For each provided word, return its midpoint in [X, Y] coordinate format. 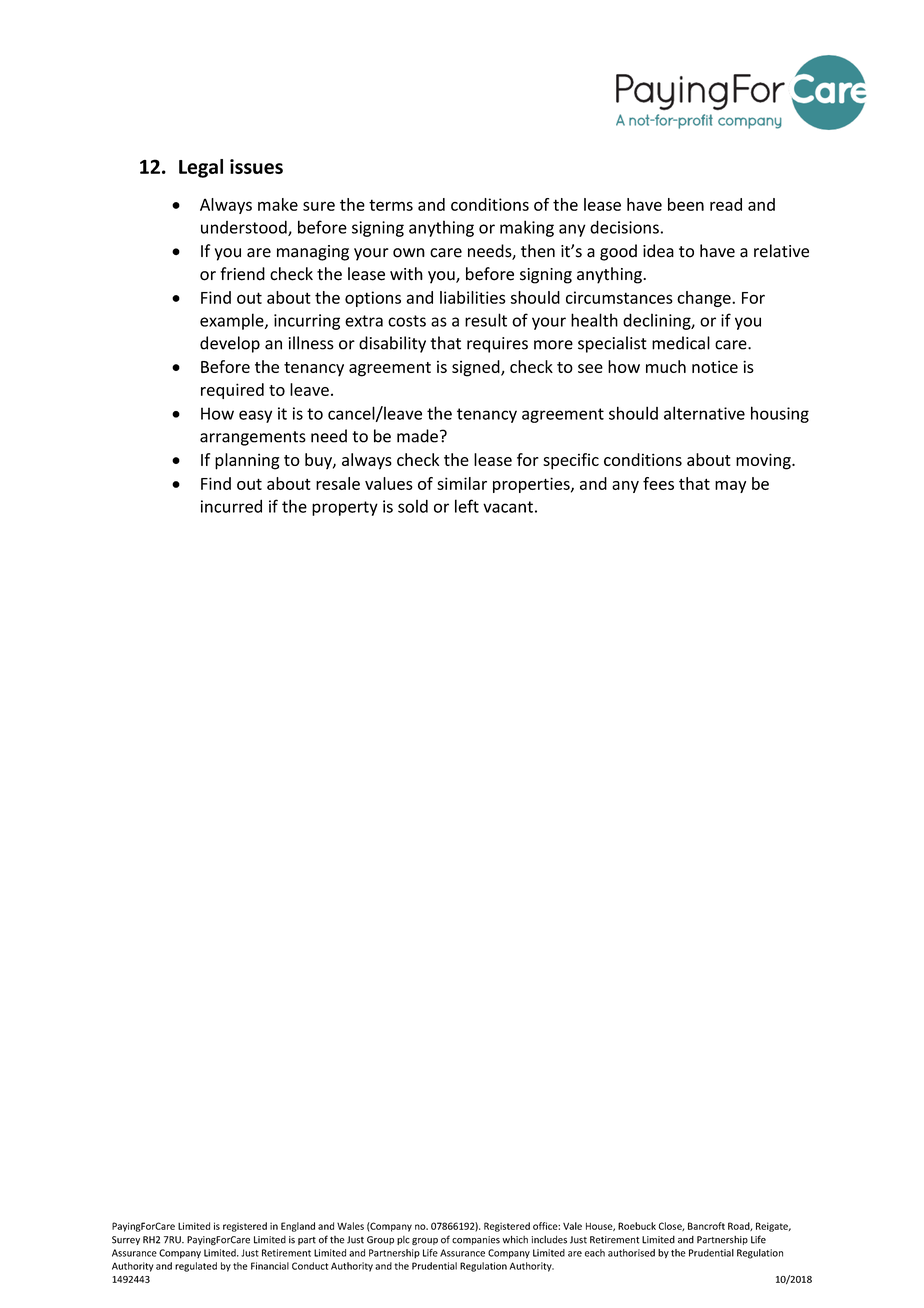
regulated [196, 1267]
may [730, 487]
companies [476, 1240]
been [686, 204]
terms [391, 205]
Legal [201, 168]
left [467, 506]
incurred [231, 506]
